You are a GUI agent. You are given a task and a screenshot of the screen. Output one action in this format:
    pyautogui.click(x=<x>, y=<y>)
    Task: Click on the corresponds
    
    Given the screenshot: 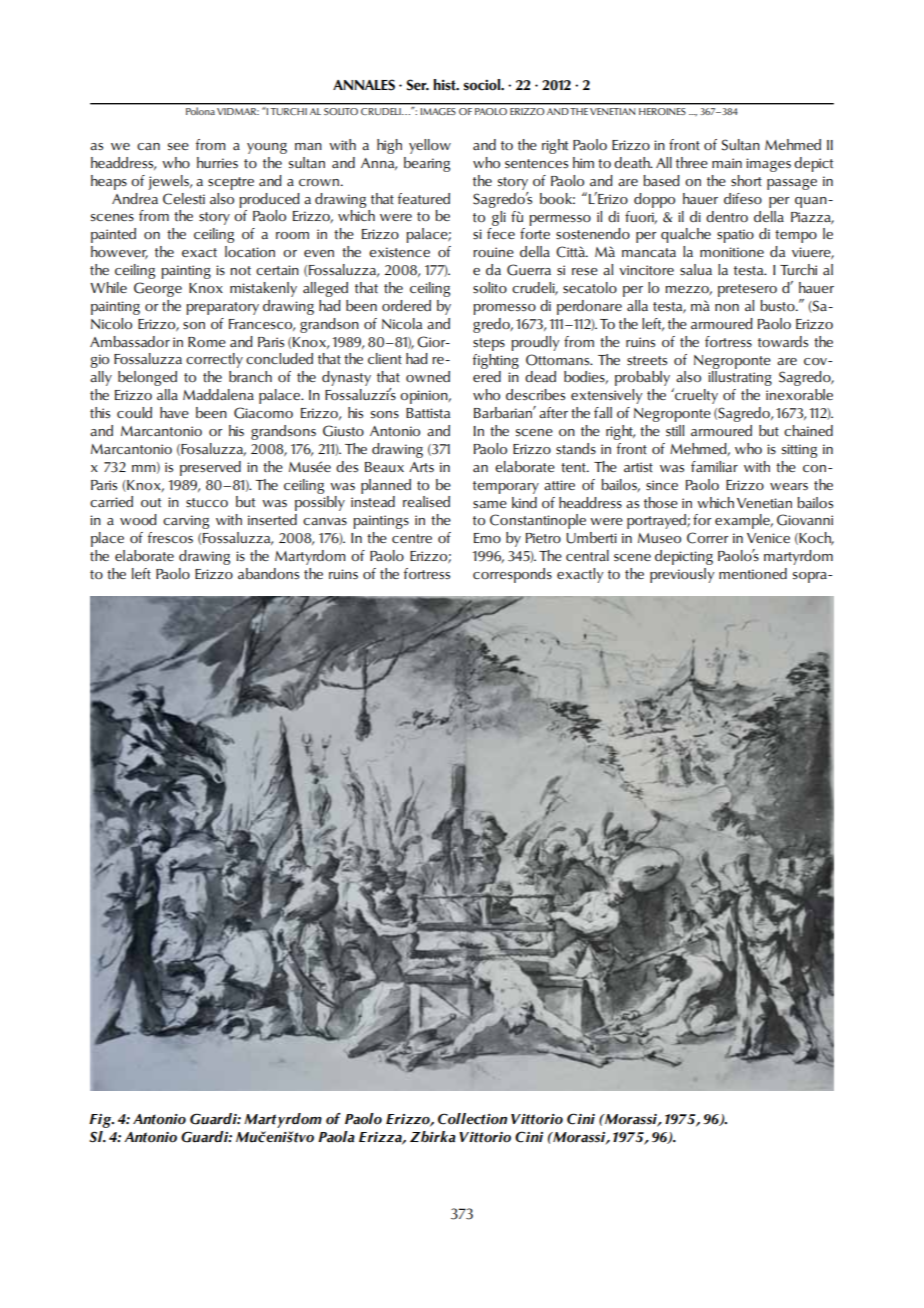 What is the action you would take?
    pyautogui.click(x=512, y=575)
